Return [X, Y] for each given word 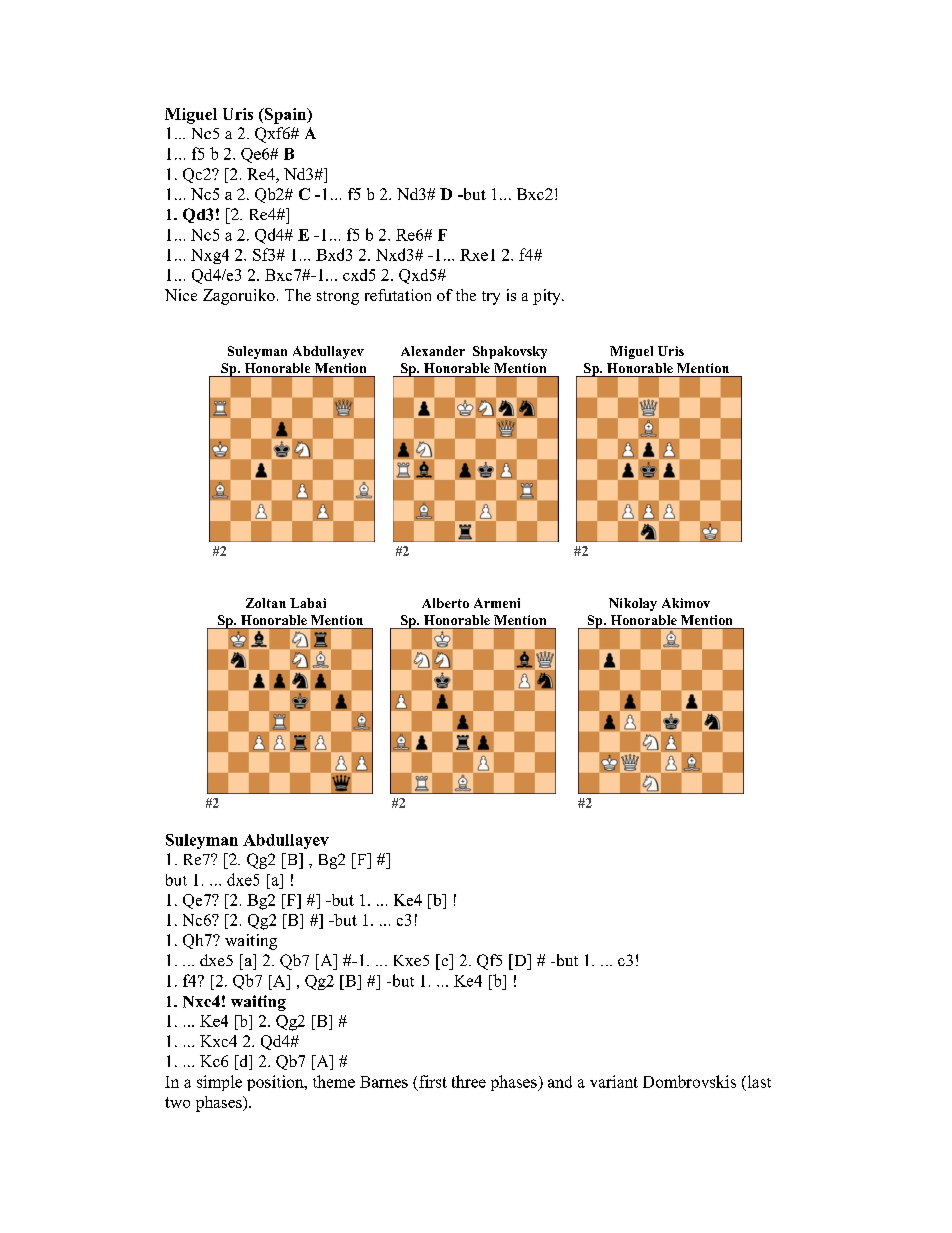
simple [219, 1083]
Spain [286, 116]
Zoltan [266, 603]
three [469, 1081]
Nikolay [633, 604]
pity [548, 297]
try [491, 298]
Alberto [445, 603]
